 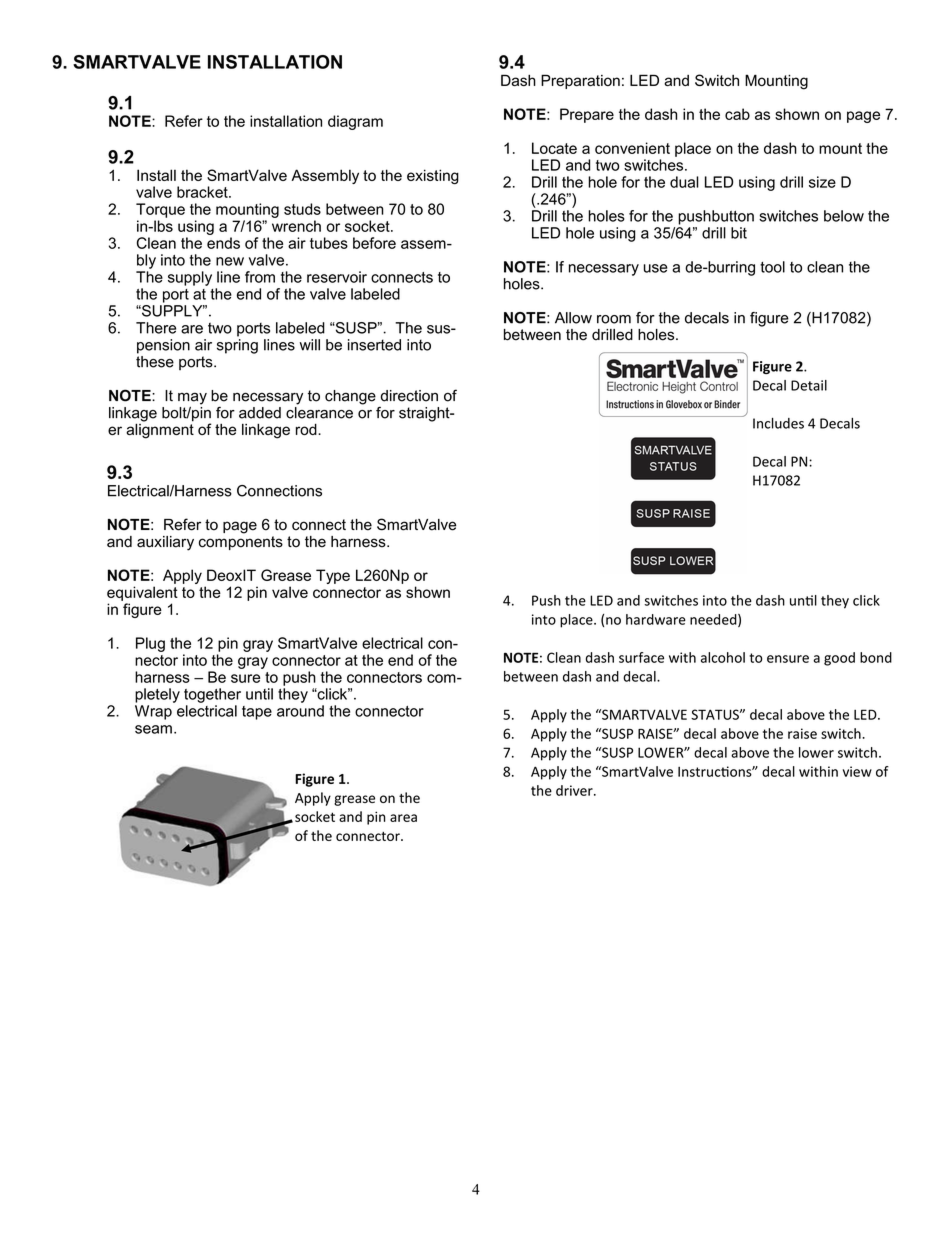 I want to click on Prepare, so click(x=587, y=115).
